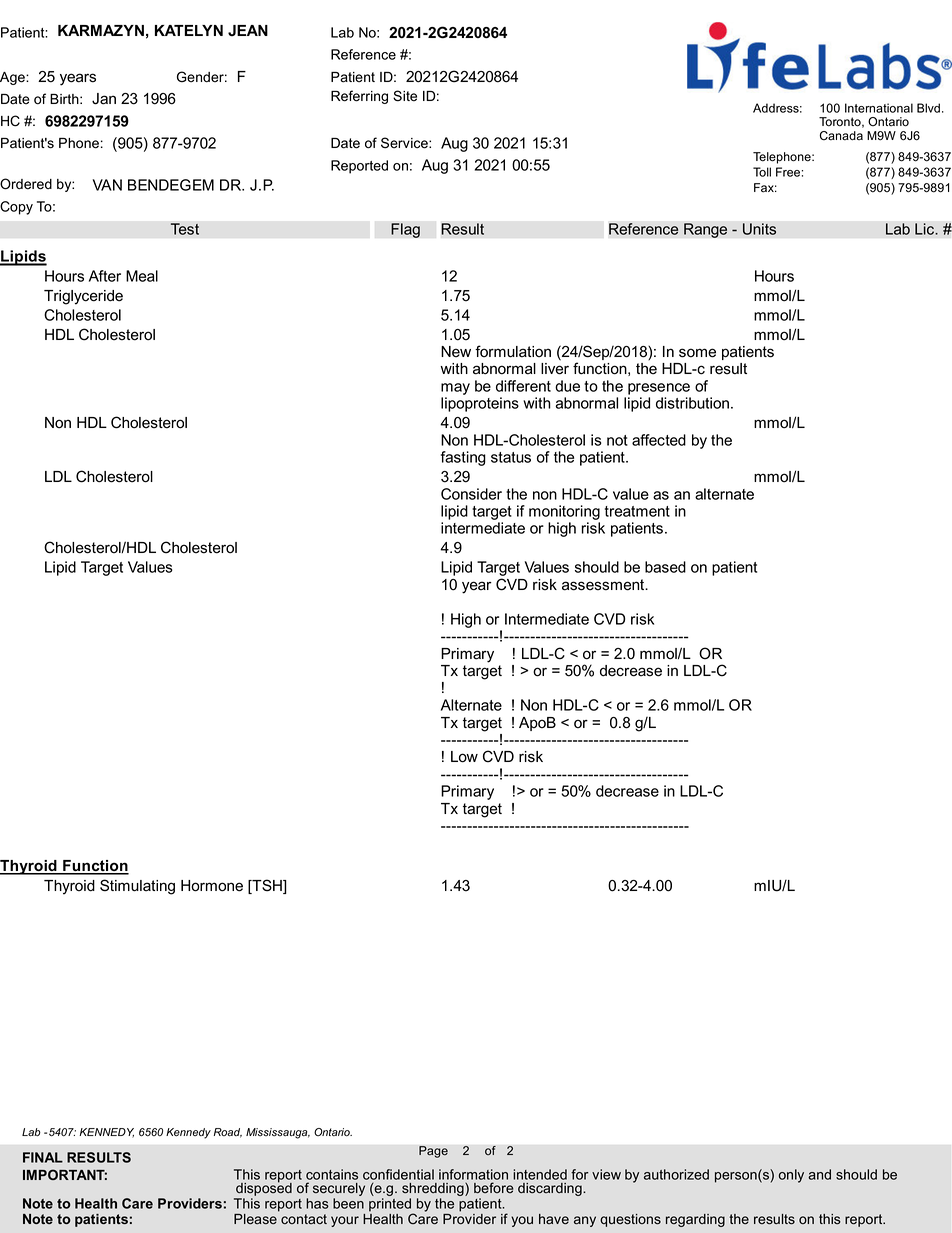  What do you see at coordinates (604, 585) in the page?
I see `assessment` at bounding box center [604, 585].
